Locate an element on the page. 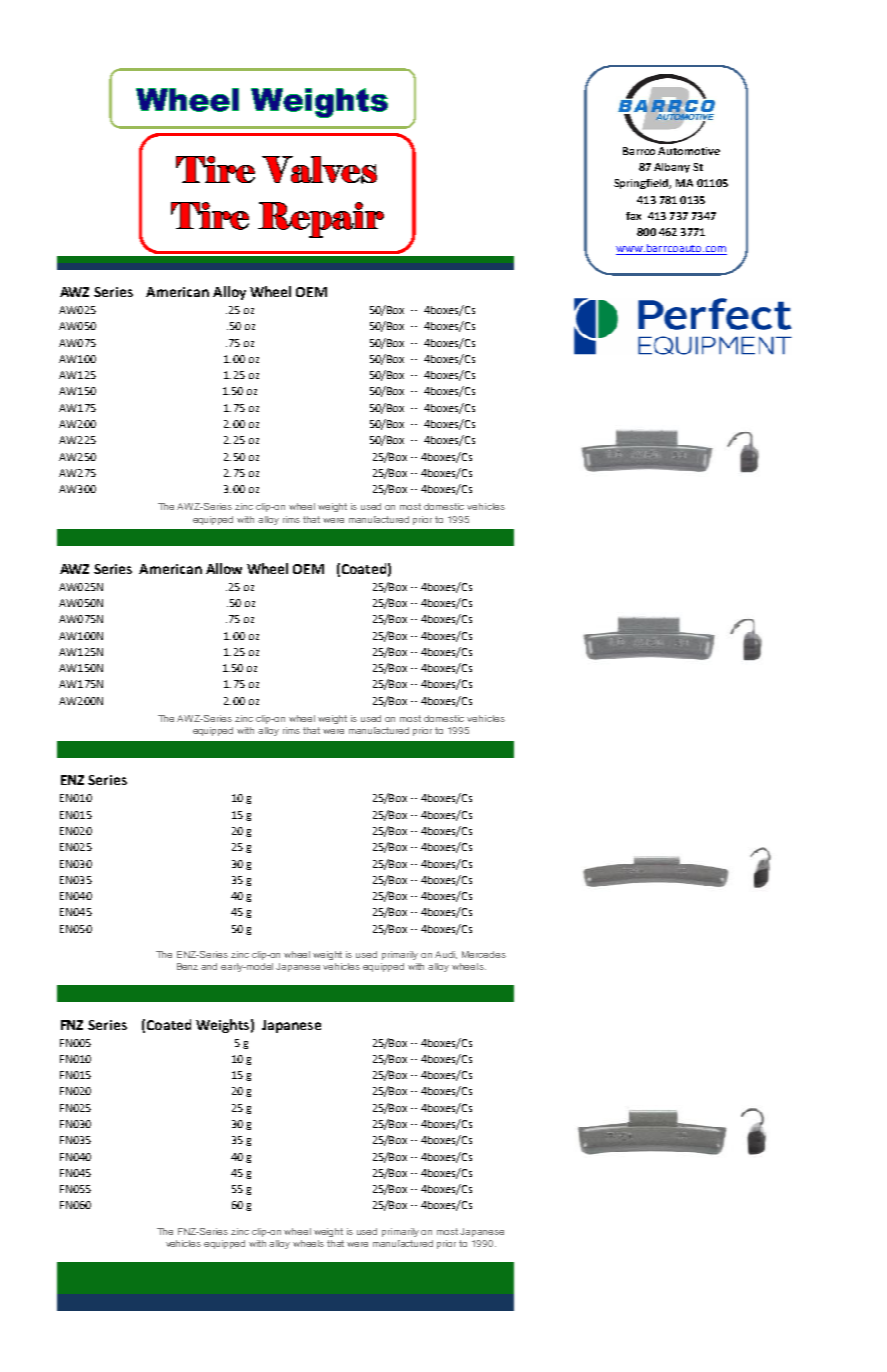 The image size is (887, 1372). Allow is located at coordinates (224, 568).
